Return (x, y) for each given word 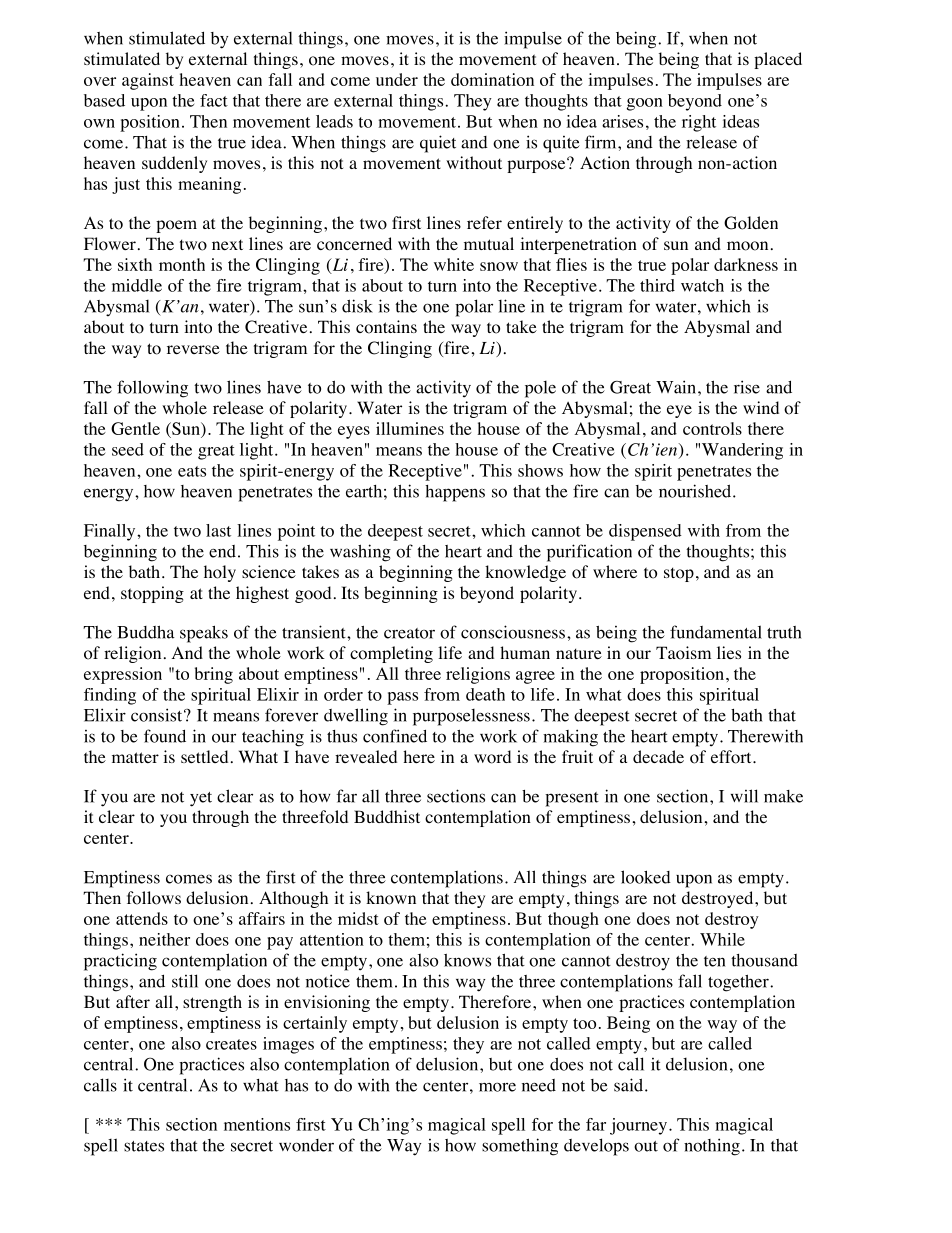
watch (702, 285)
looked (646, 877)
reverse (193, 349)
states (144, 1146)
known (391, 898)
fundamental (716, 632)
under (397, 79)
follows (154, 898)
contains (386, 327)
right (699, 123)
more (497, 1087)
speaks (204, 634)
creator (409, 633)
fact (214, 100)
